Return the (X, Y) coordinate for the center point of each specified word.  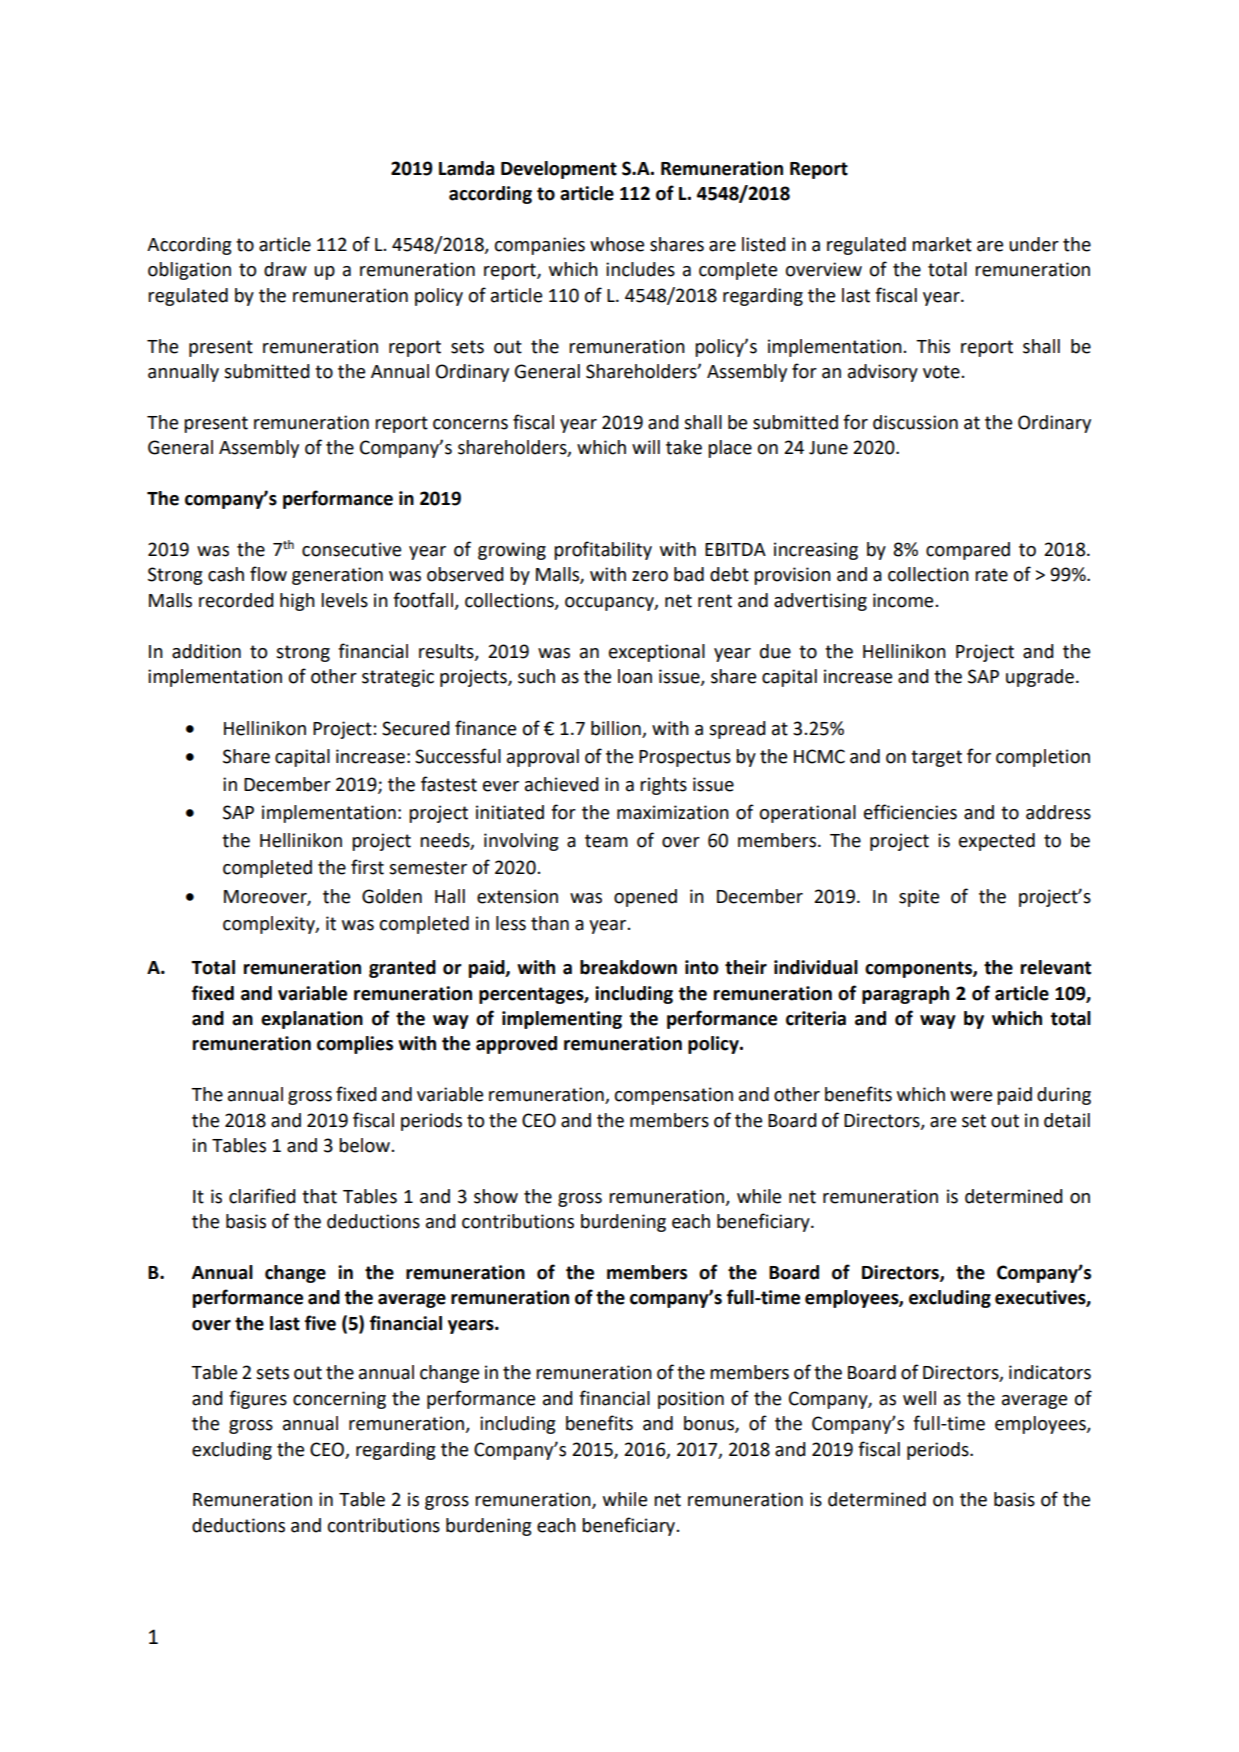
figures (258, 1399)
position (691, 1400)
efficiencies (910, 812)
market (942, 244)
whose (617, 244)
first (367, 867)
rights (663, 786)
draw (285, 269)
